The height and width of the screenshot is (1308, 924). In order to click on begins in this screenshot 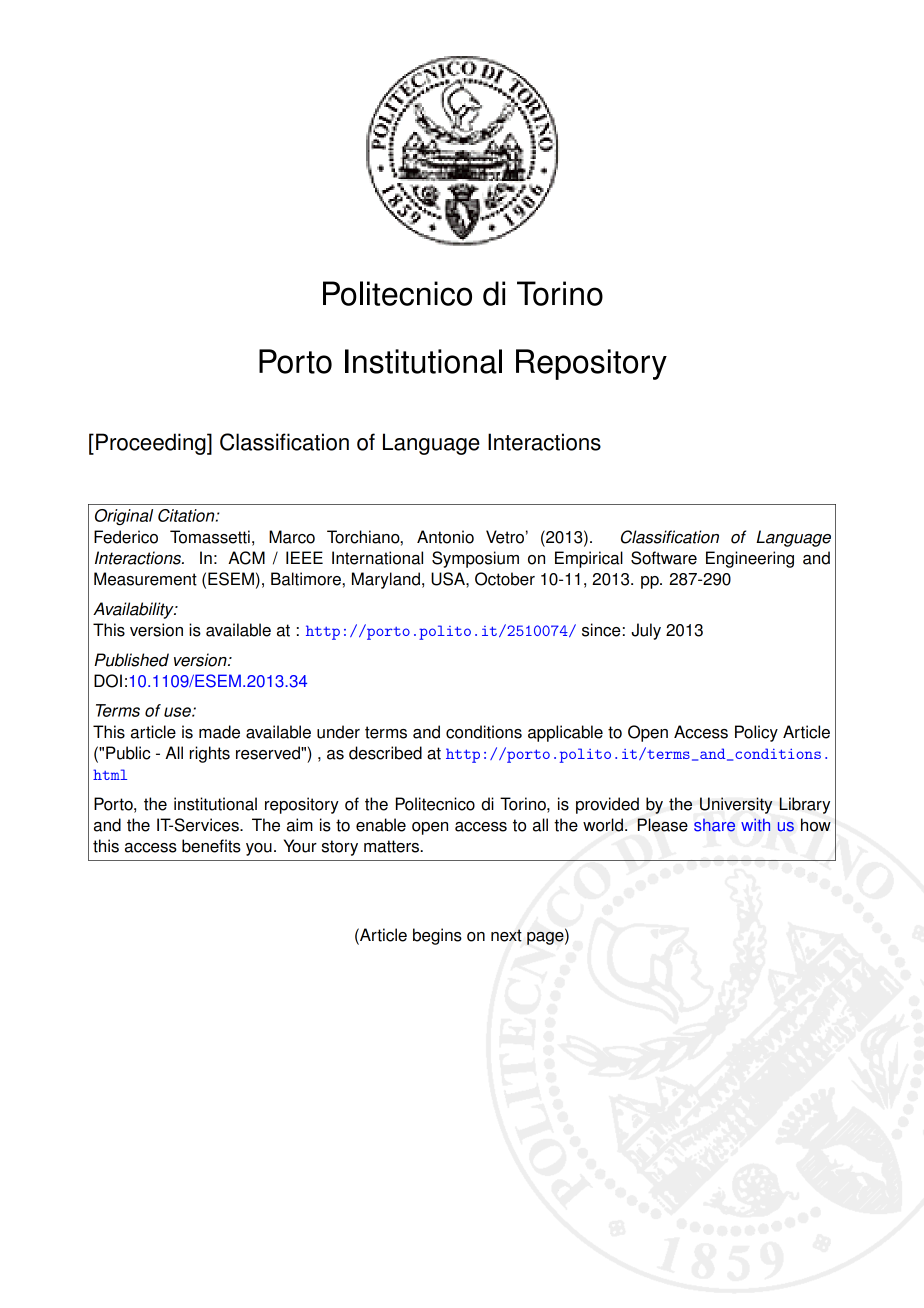, I will do `click(437, 936)`.
